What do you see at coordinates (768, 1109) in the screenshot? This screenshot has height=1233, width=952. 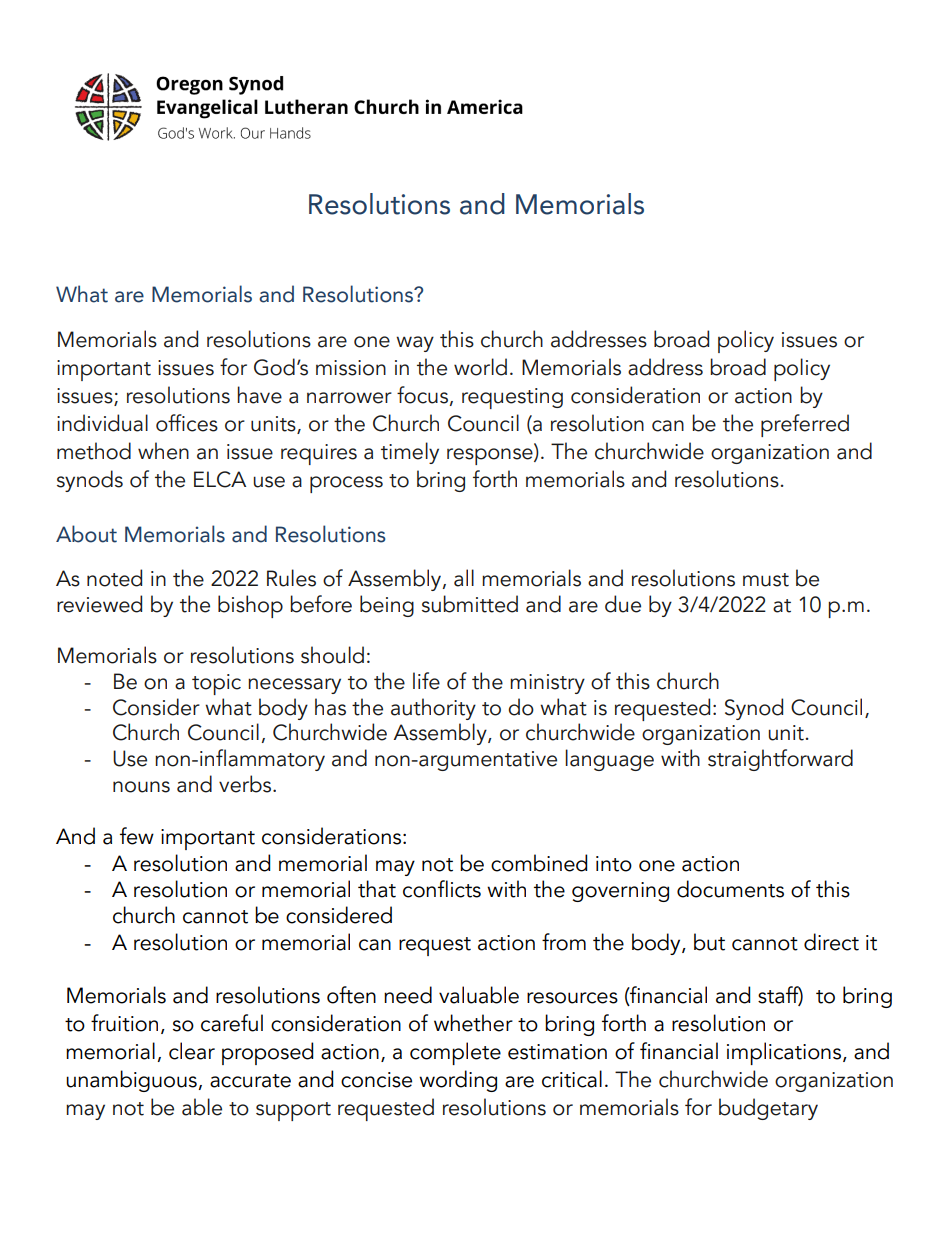 I see `budgetary` at bounding box center [768, 1109].
